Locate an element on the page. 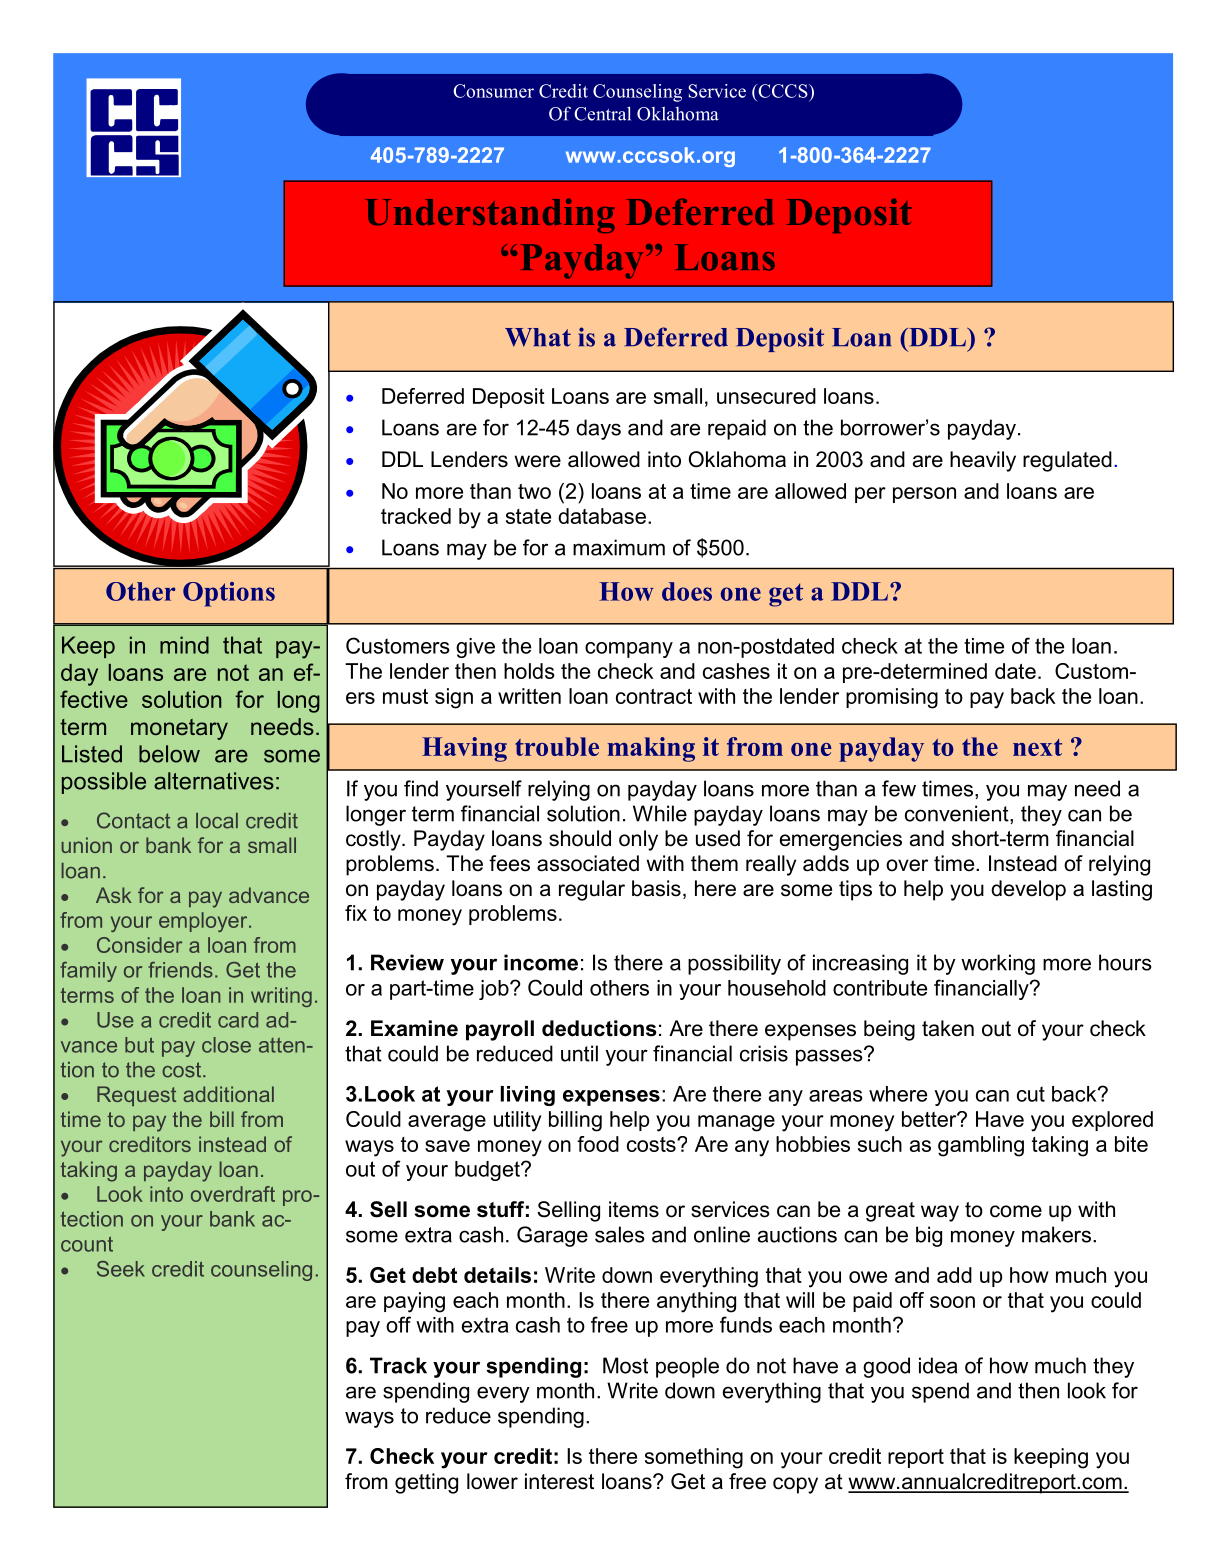 Image resolution: width=1205 pixels, height=1559 pixels. interest is located at coordinates (559, 1481).
